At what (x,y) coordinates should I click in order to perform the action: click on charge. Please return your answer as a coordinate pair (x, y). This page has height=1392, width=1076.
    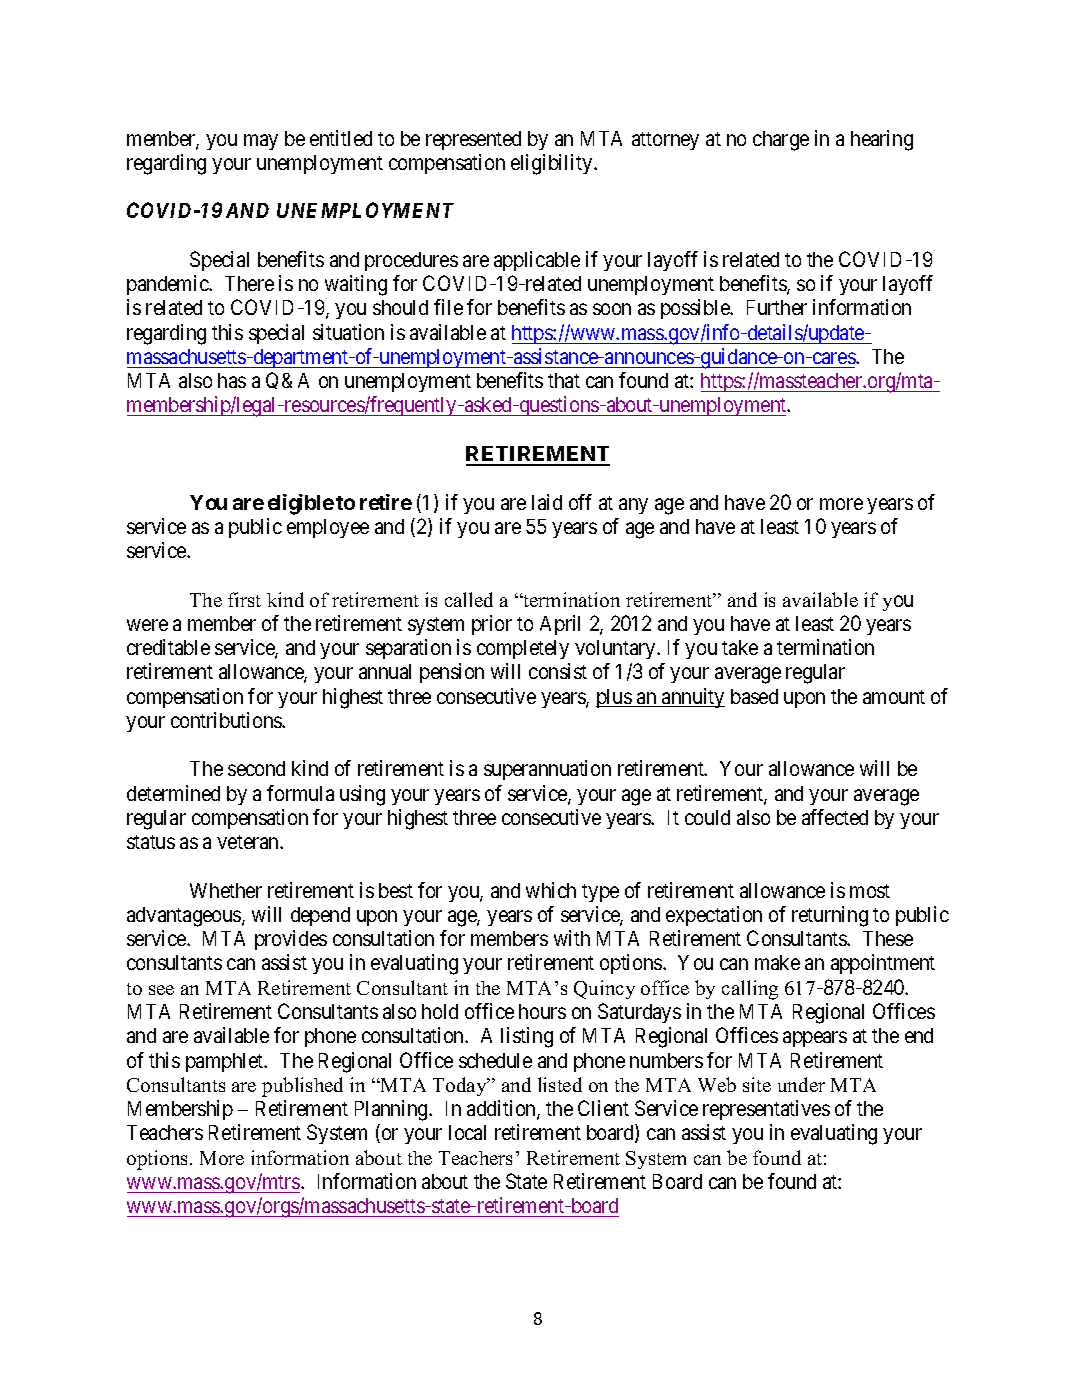
    Looking at the image, I should click on (781, 141).
